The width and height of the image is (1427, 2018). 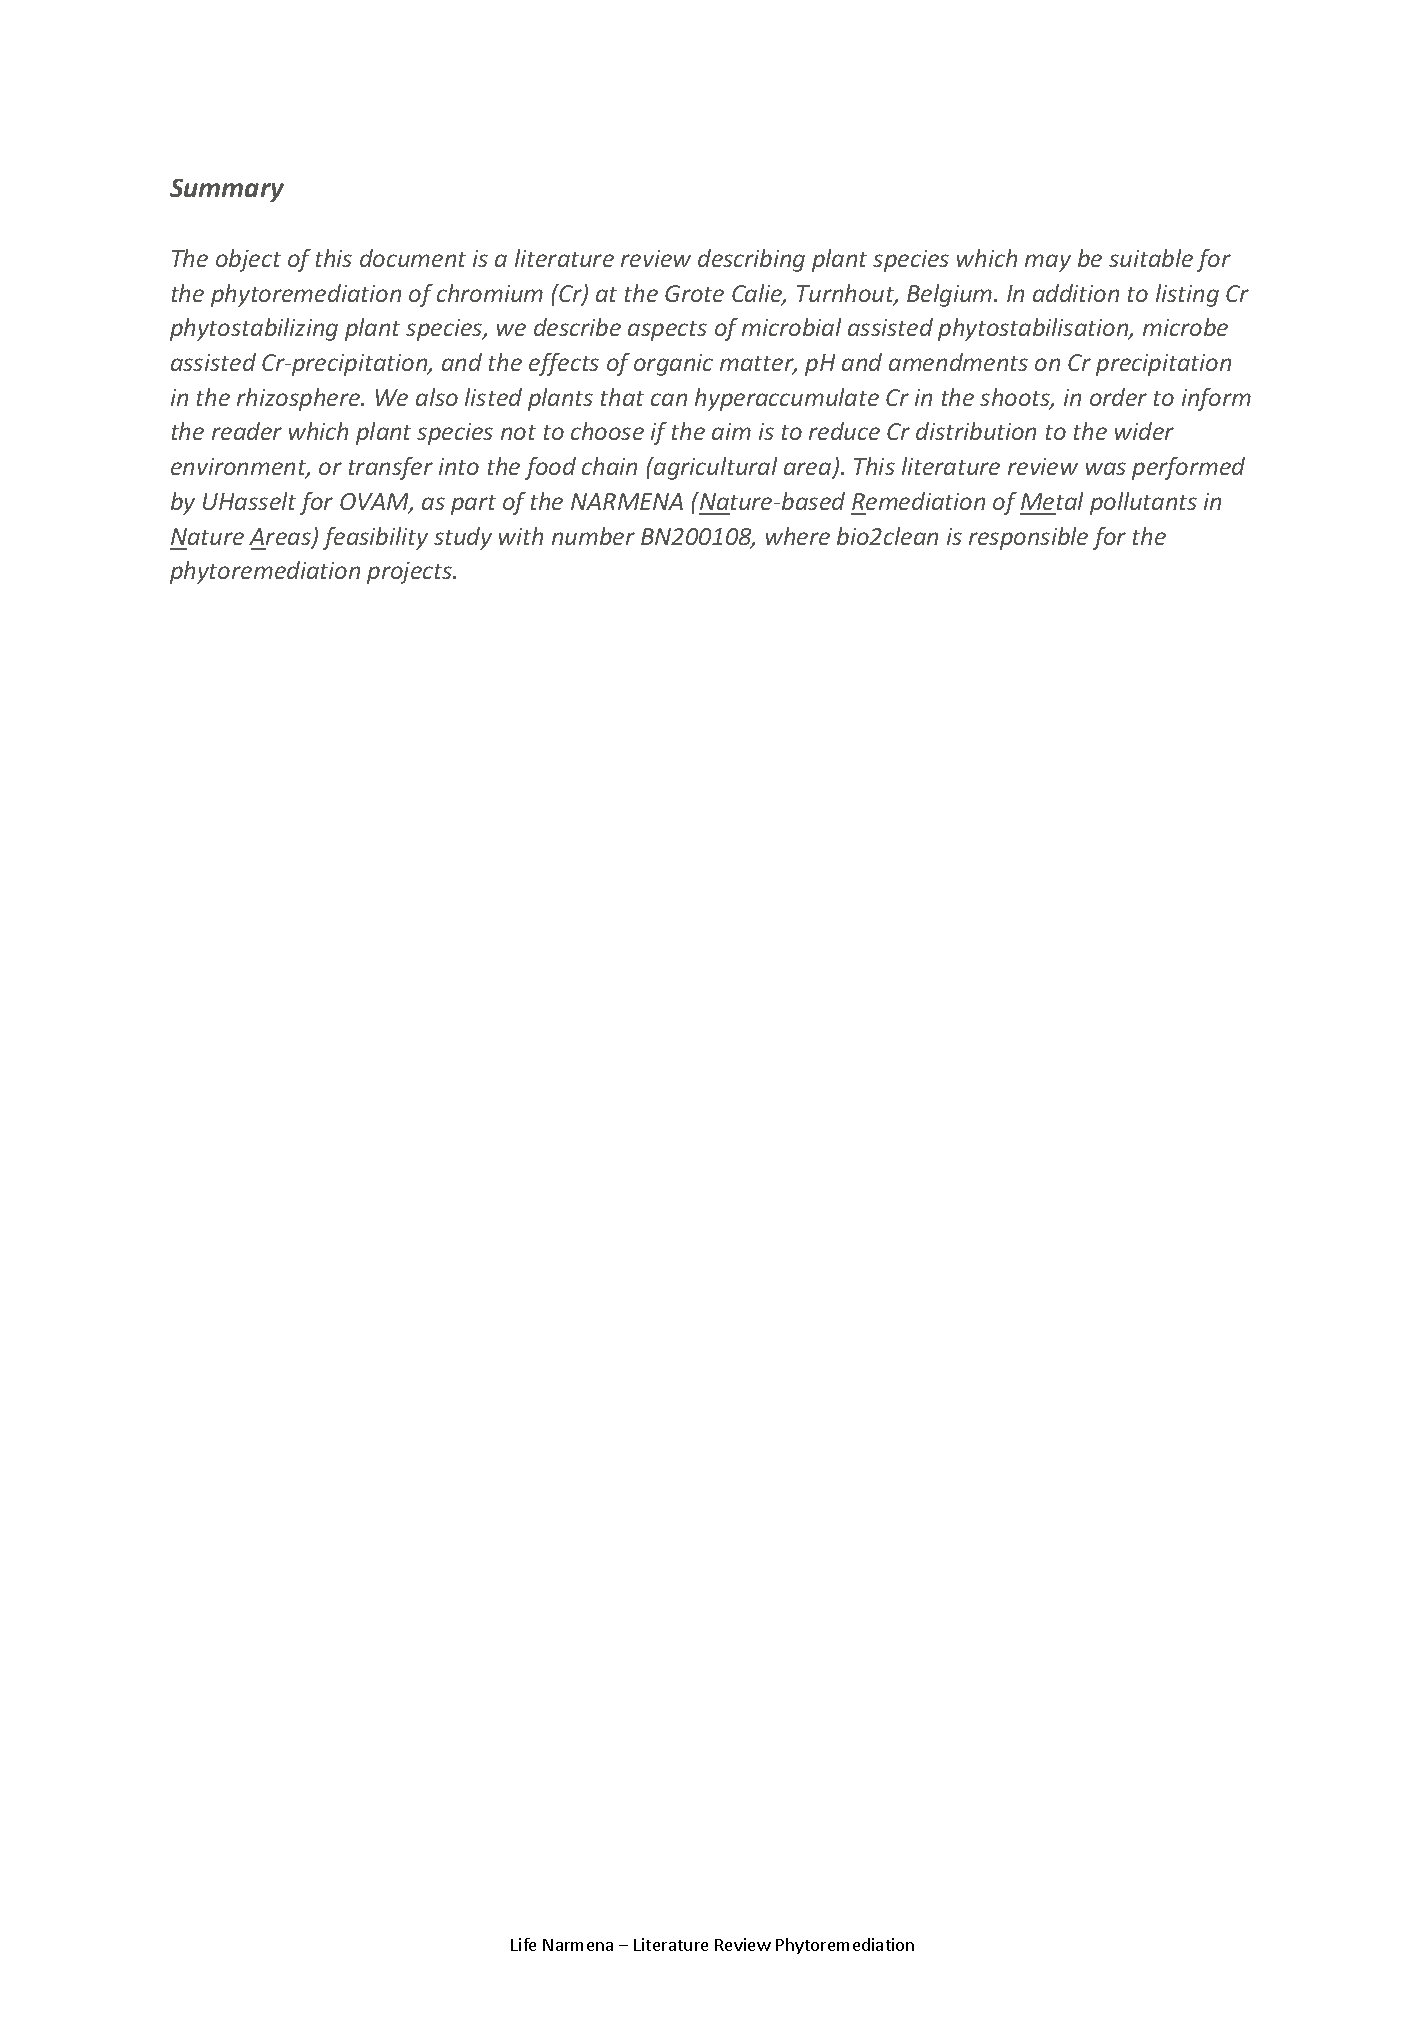 What do you see at coordinates (798, 536) in the image?
I see `where` at bounding box center [798, 536].
